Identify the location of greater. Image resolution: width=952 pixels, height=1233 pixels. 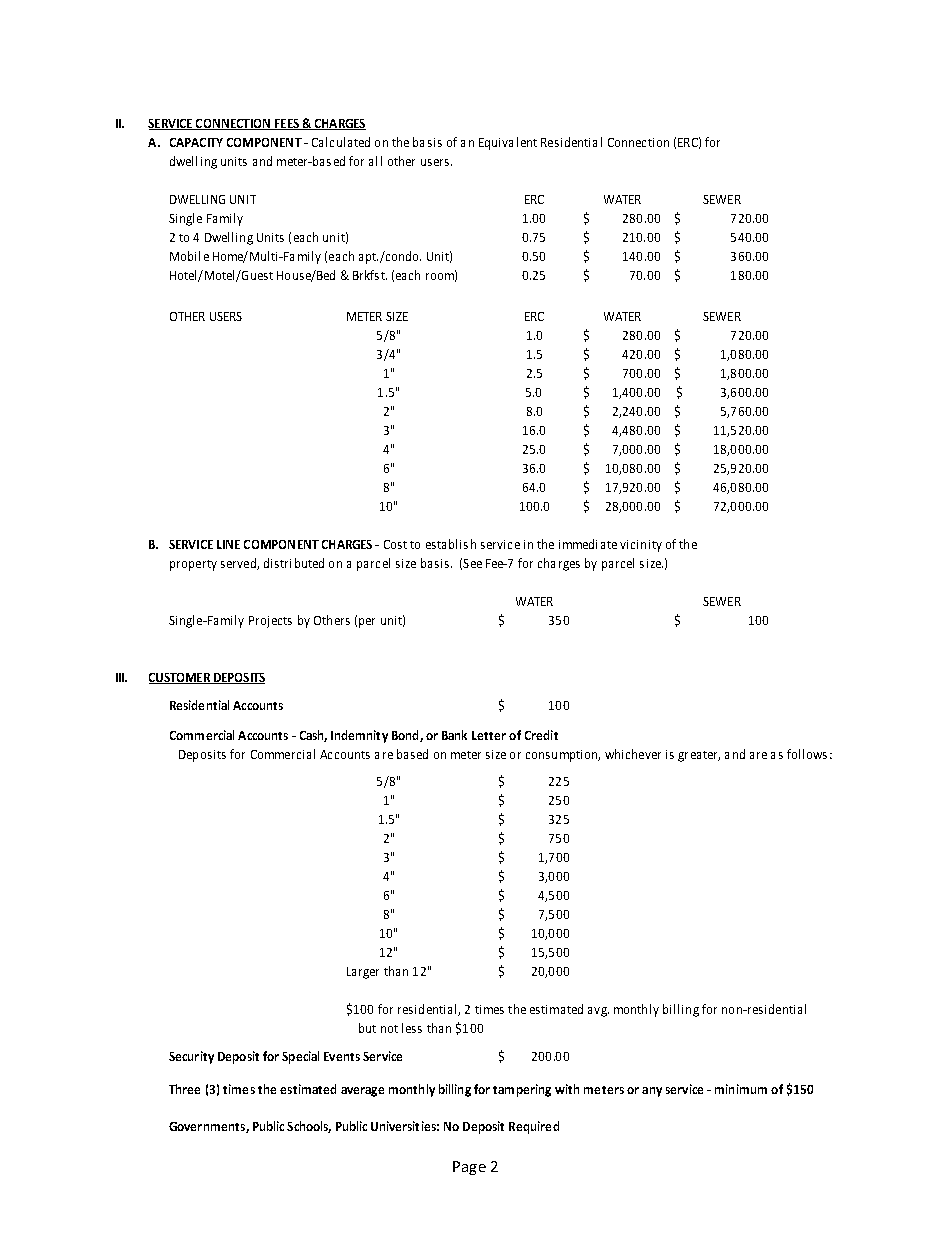
(699, 756).
